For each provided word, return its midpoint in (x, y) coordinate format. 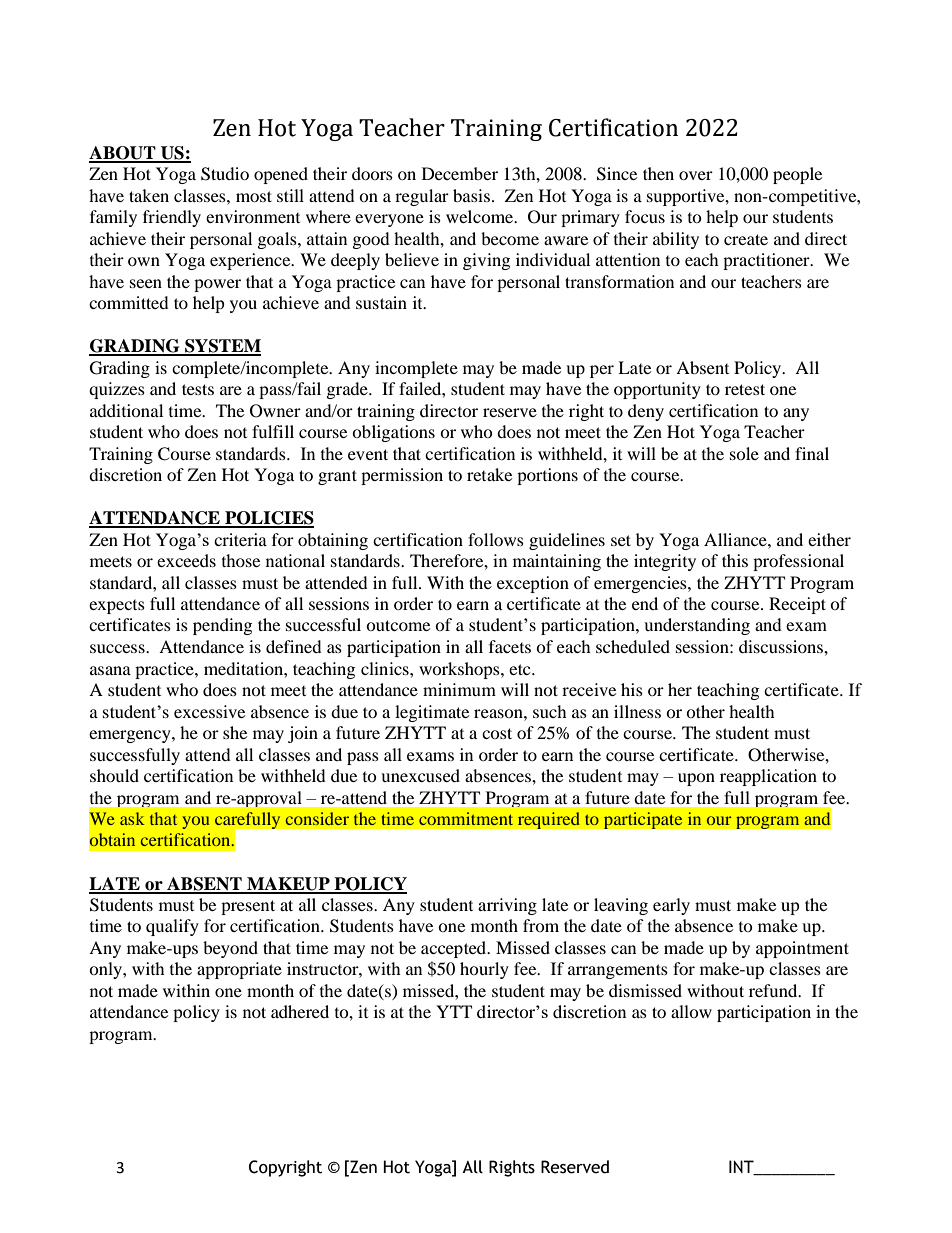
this (735, 560)
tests (198, 389)
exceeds (186, 560)
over (696, 175)
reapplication (768, 777)
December (460, 173)
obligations (393, 433)
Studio (225, 174)
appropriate (239, 970)
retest (745, 389)
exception (533, 584)
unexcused (420, 775)
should (114, 775)
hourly (484, 970)
